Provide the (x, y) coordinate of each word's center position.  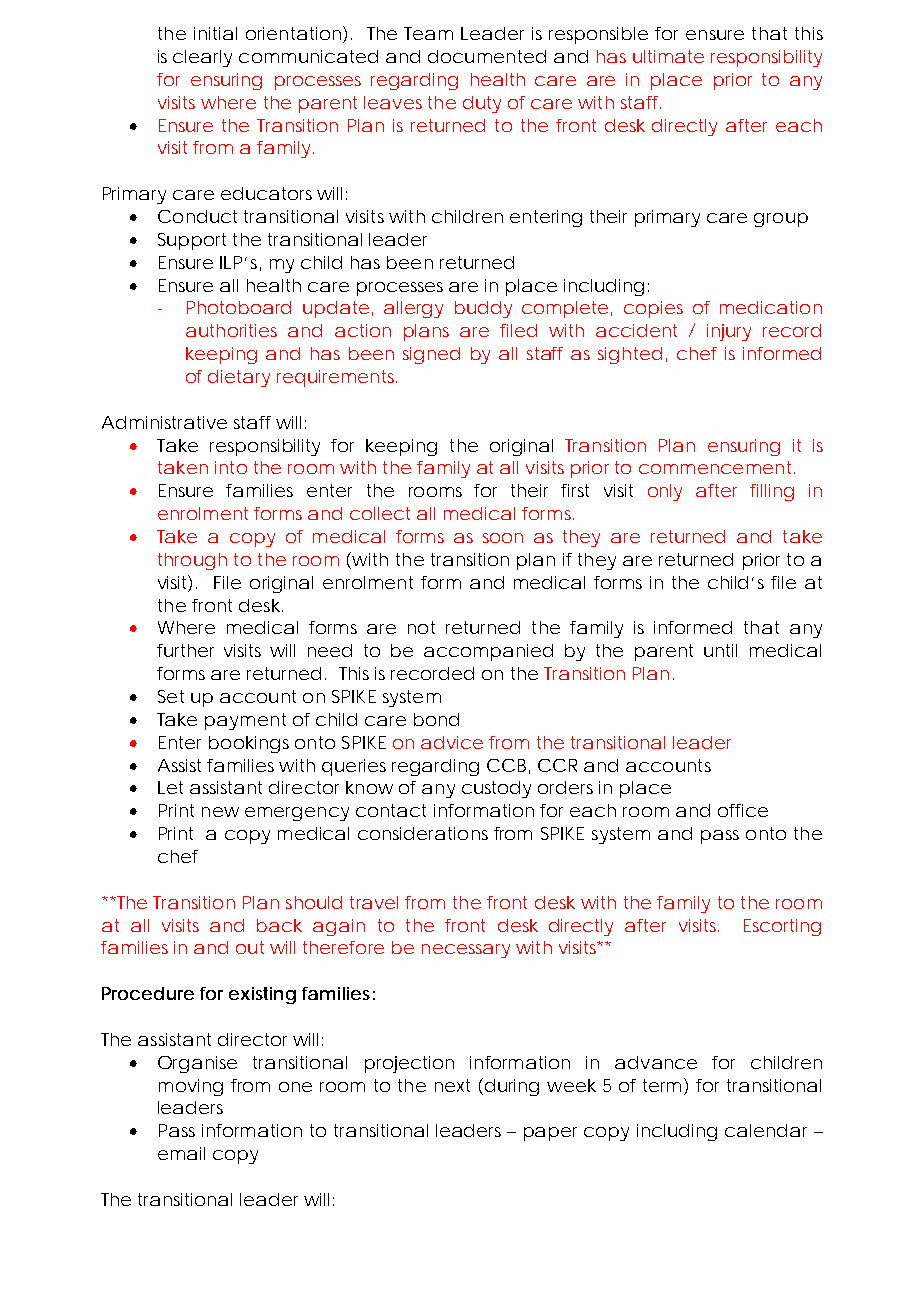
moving (191, 1087)
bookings (249, 744)
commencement (717, 467)
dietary (239, 378)
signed (431, 355)
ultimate (668, 56)
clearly (202, 58)
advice (452, 742)
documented (487, 56)
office (743, 810)
